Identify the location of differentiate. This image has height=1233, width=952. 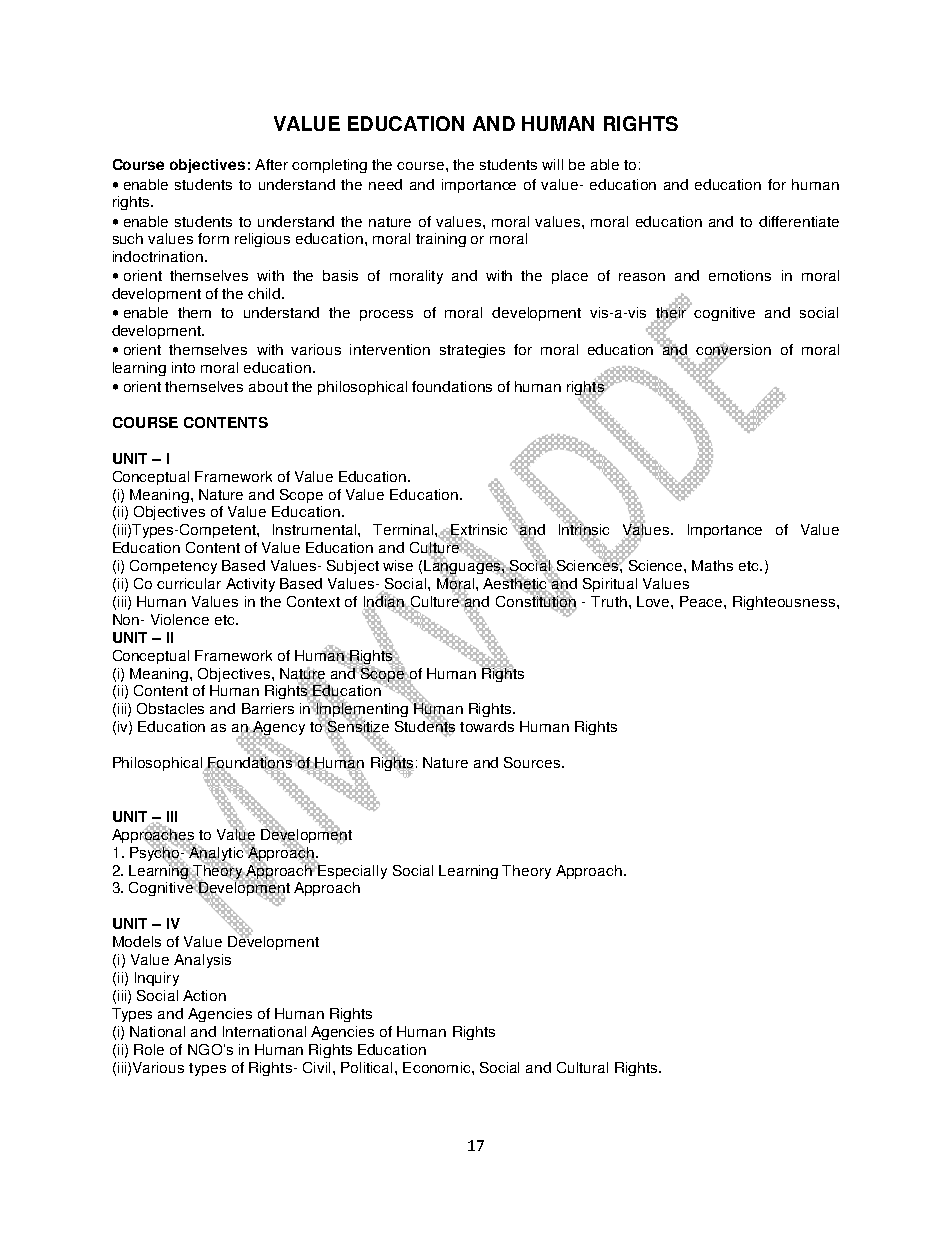
(799, 221).
